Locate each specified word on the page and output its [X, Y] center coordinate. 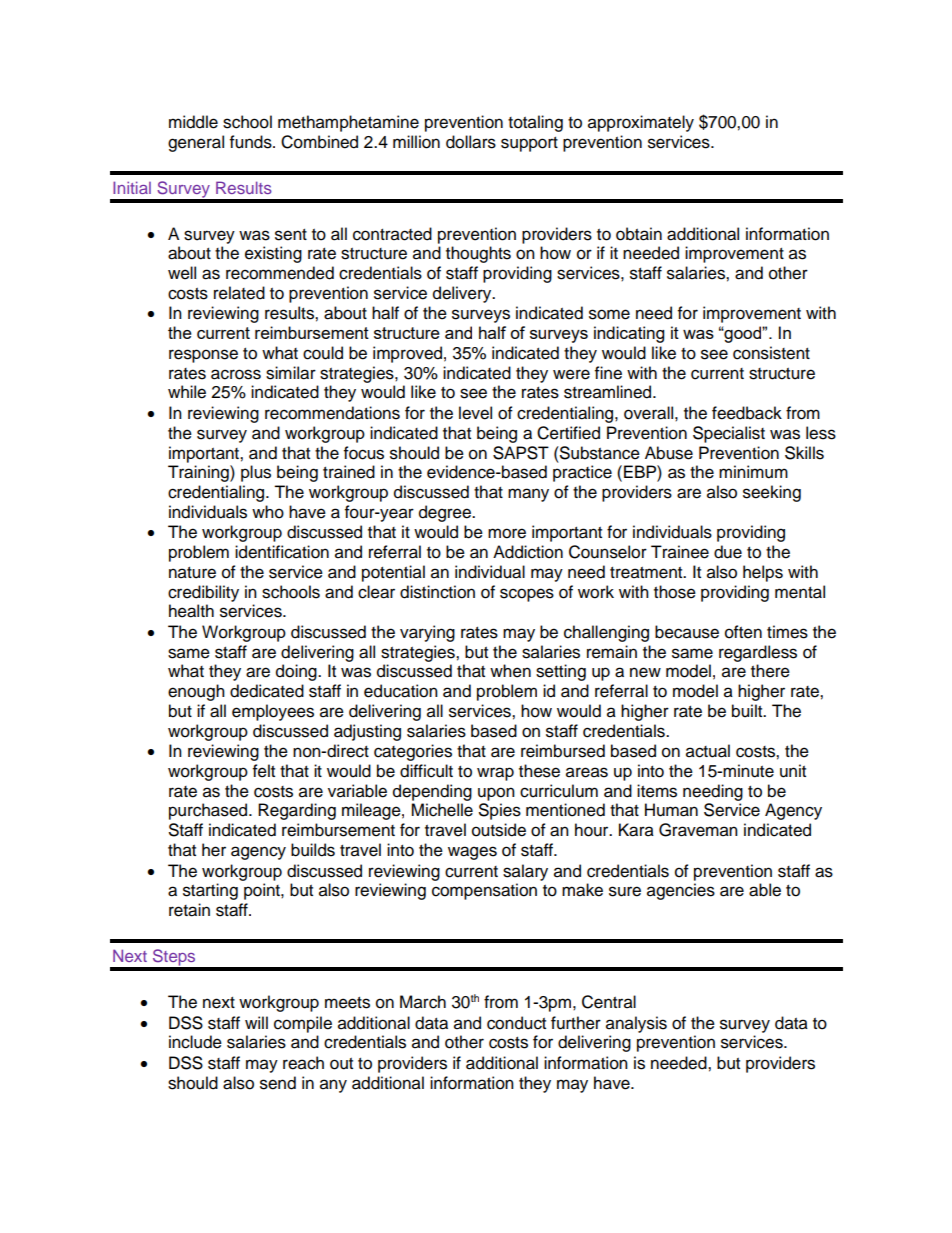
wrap [495, 774]
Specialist [729, 434]
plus [256, 473]
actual [708, 751]
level [475, 413]
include [195, 1042]
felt [264, 771]
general [196, 143]
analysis [636, 1024]
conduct [516, 1023]
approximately [641, 123]
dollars [471, 142]
